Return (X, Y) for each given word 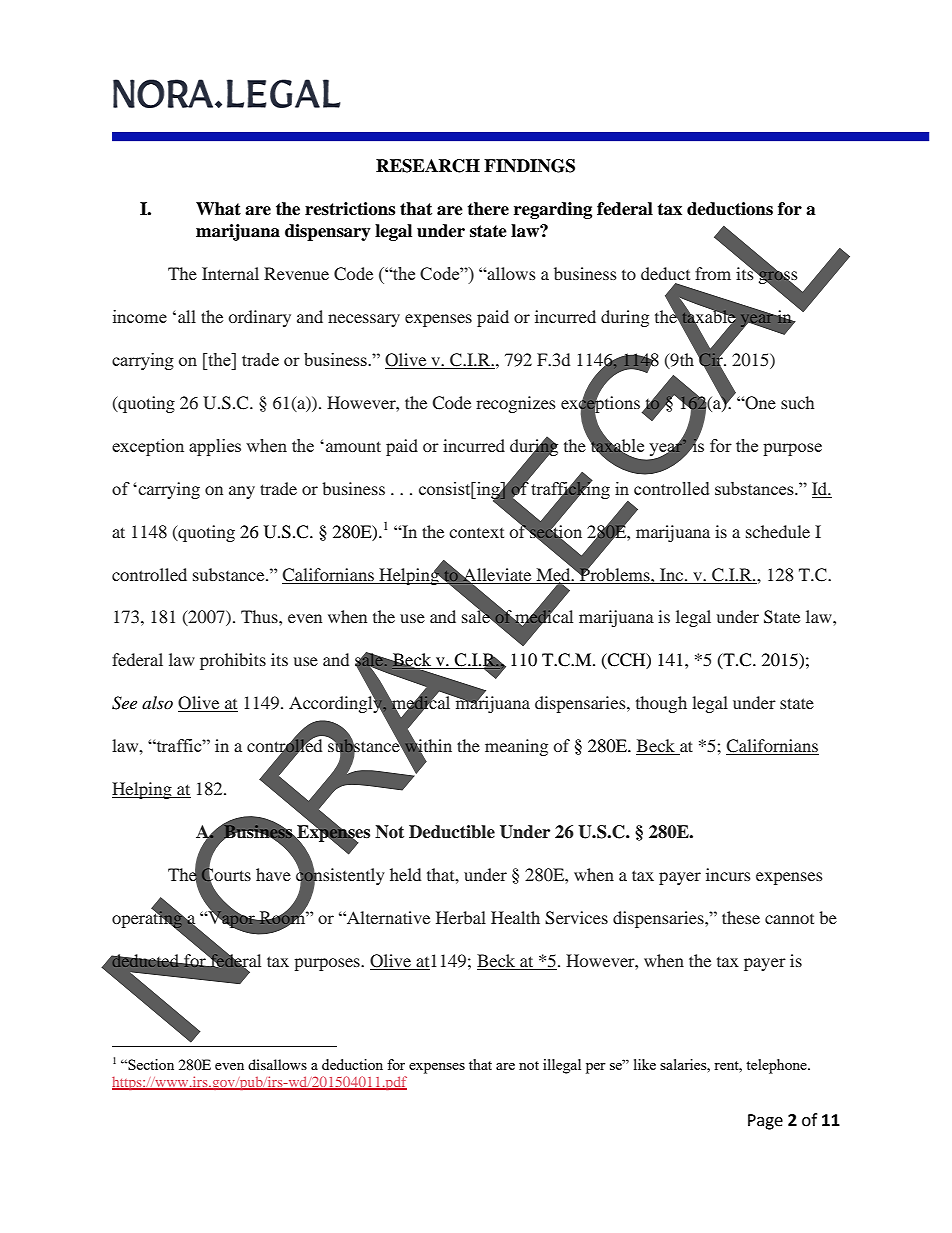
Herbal (461, 917)
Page (765, 1122)
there (488, 209)
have (273, 874)
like (645, 1064)
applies (215, 447)
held (405, 874)
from (713, 273)
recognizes (516, 404)
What (218, 209)
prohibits (233, 661)
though (661, 704)
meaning (516, 747)
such (797, 402)
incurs (728, 874)
